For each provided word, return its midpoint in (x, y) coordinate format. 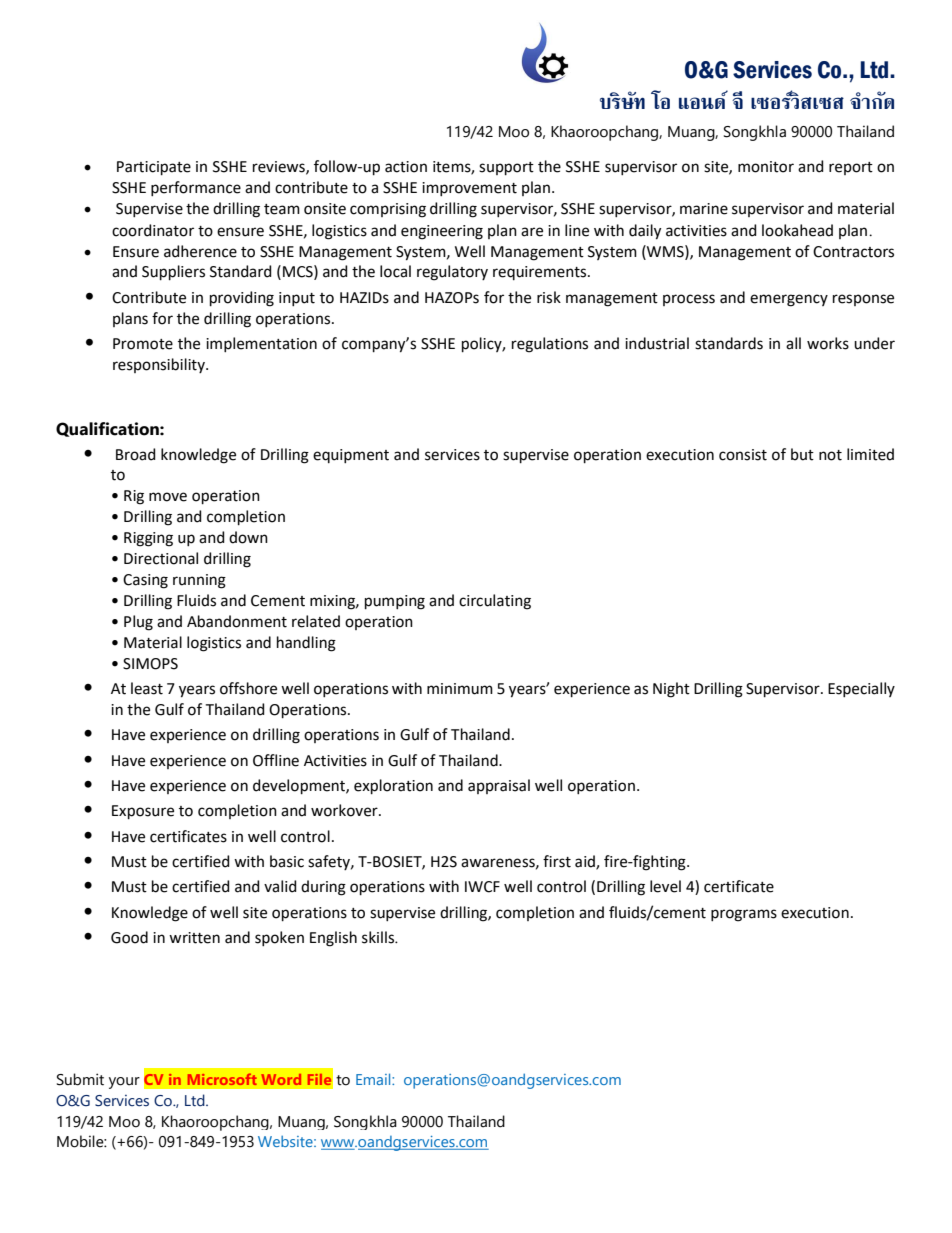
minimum (460, 689)
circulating (495, 602)
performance (196, 188)
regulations (550, 345)
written (194, 938)
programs (744, 915)
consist (743, 455)
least (147, 688)
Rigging (148, 539)
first (557, 861)
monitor (766, 167)
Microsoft (222, 1079)
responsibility (160, 365)
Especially (861, 689)
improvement (469, 189)
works (828, 343)
